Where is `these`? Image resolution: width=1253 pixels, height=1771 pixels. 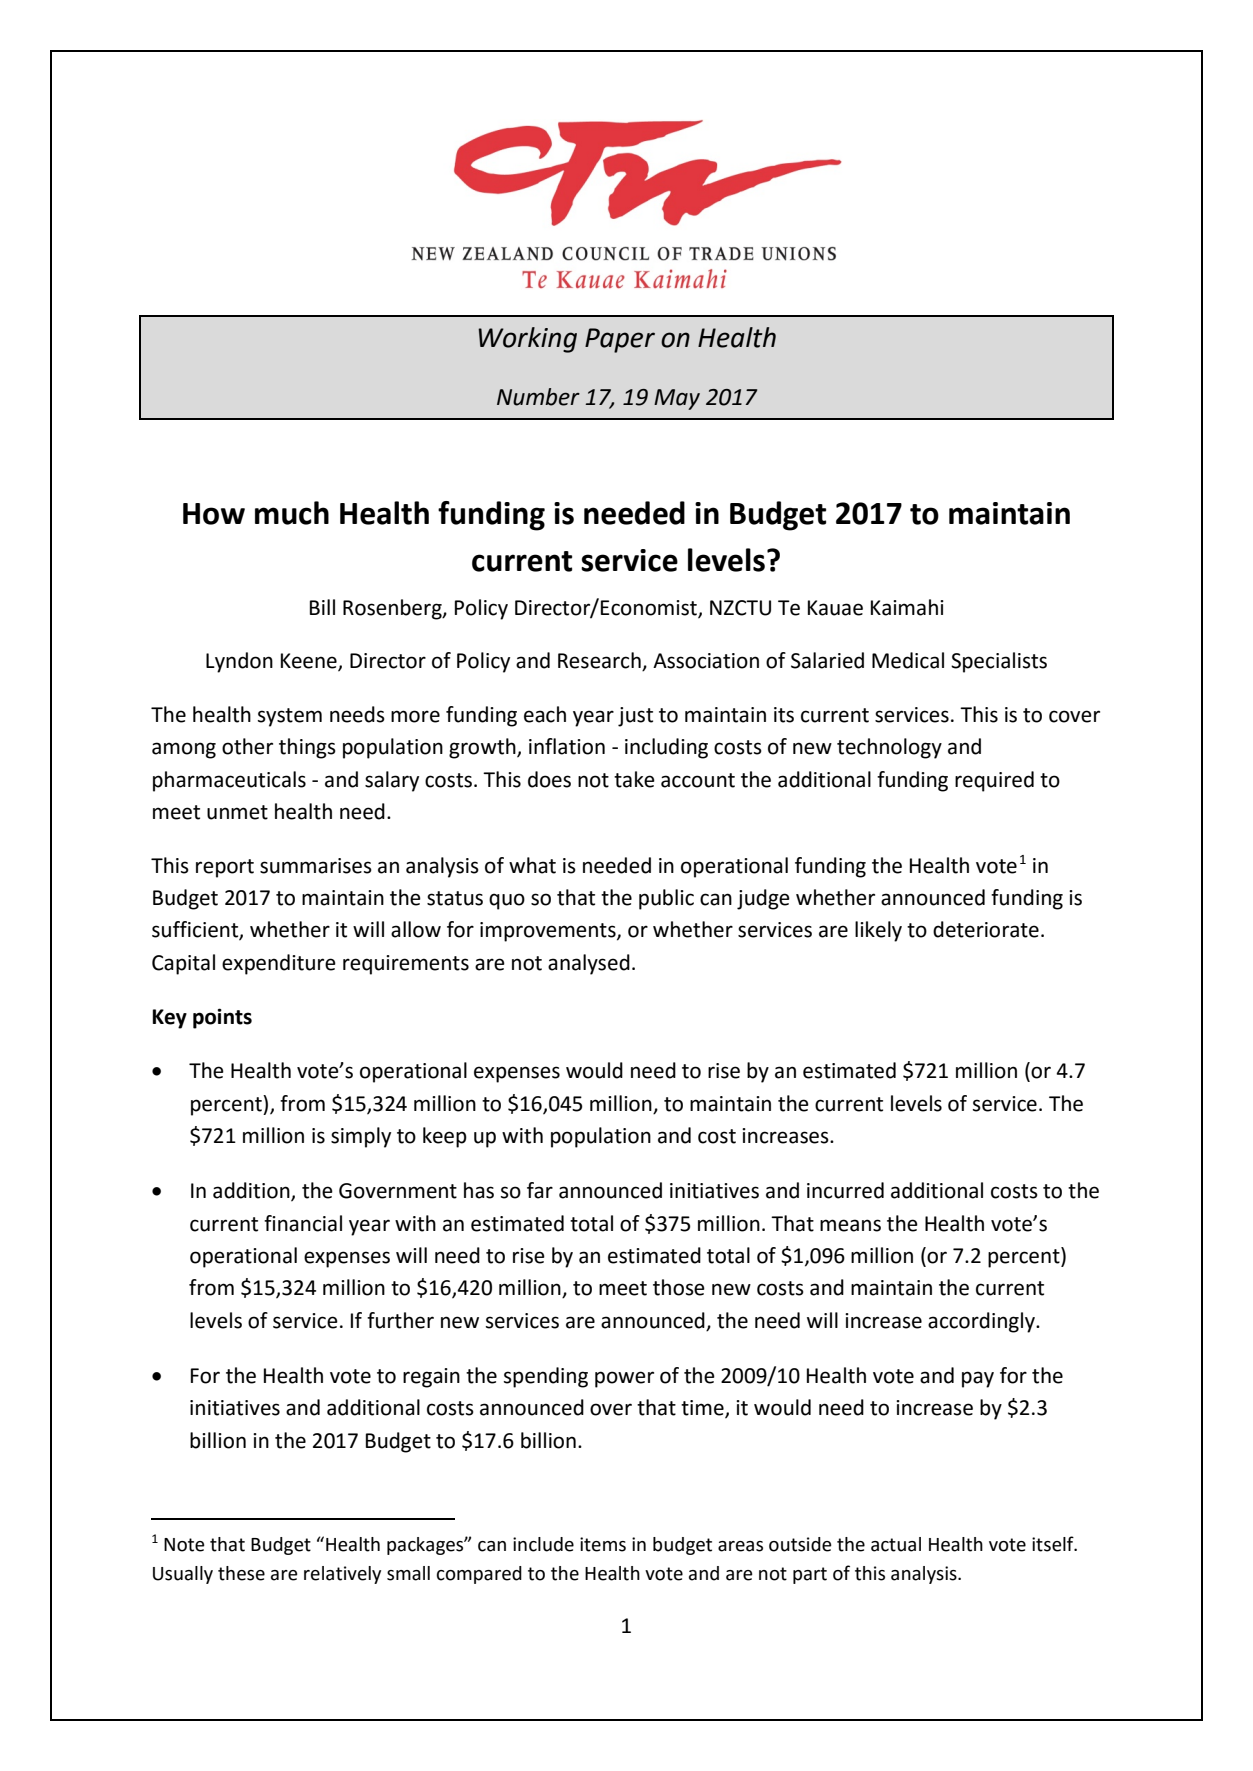
these is located at coordinates (241, 1573).
